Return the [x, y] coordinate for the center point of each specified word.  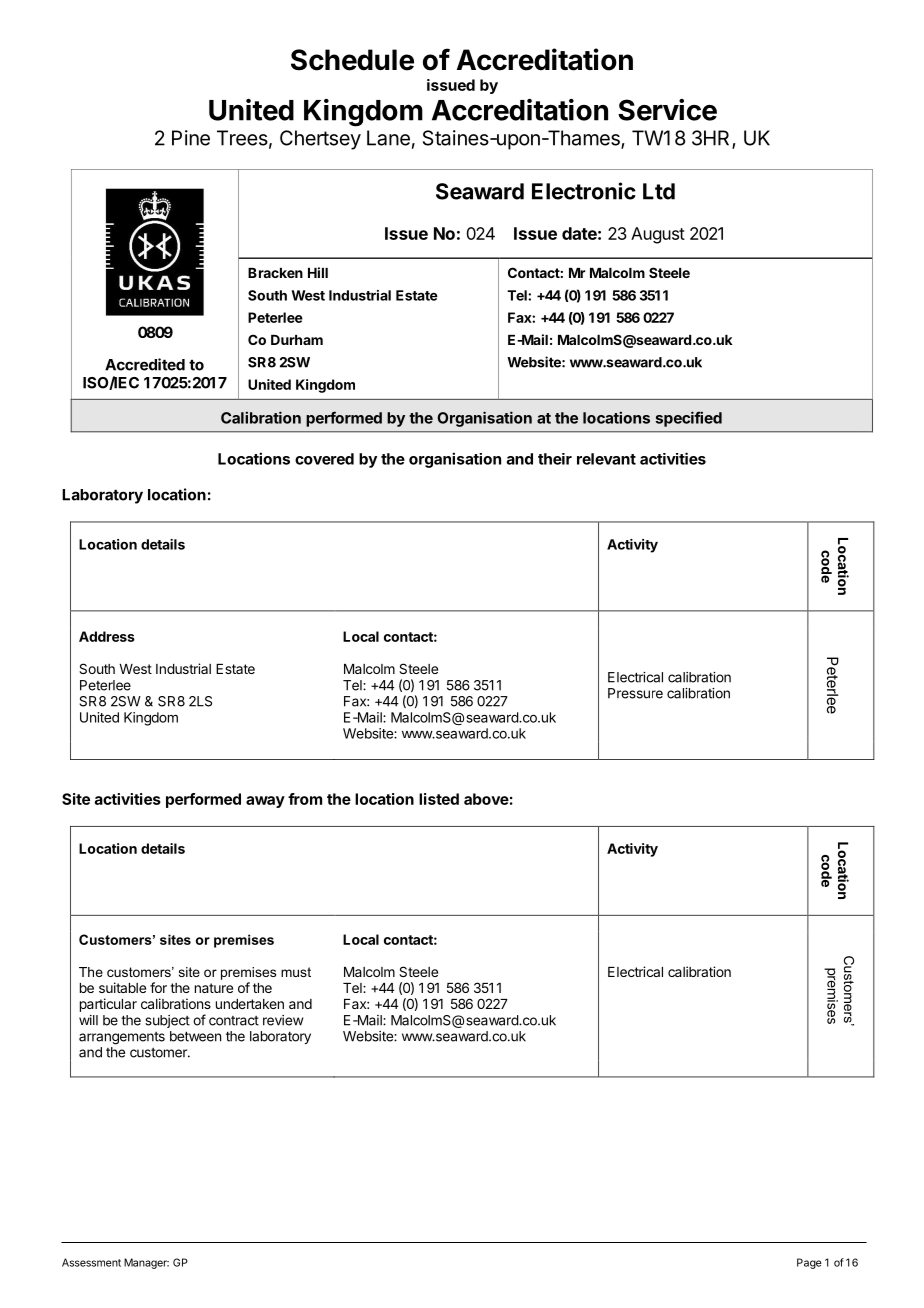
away [265, 802]
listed [439, 799]
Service [667, 110]
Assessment [91, 1262]
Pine [191, 138]
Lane [388, 138]
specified [689, 419]
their [555, 459]
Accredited [145, 364]
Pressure [635, 693]
